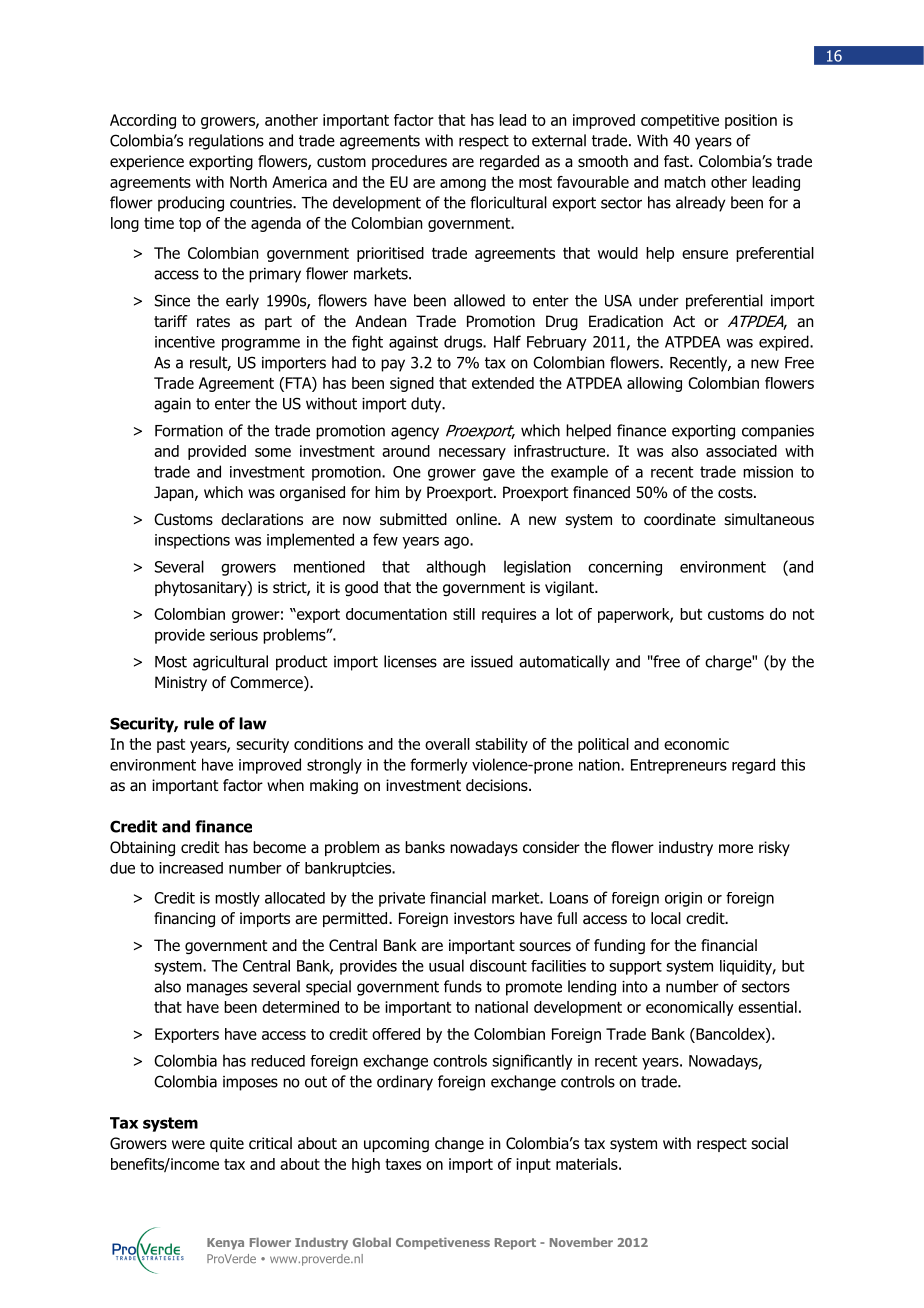 The height and width of the document is (1308, 924). What do you see at coordinates (677, 161) in the document?
I see `fast` at bounding box center [677, 161].
